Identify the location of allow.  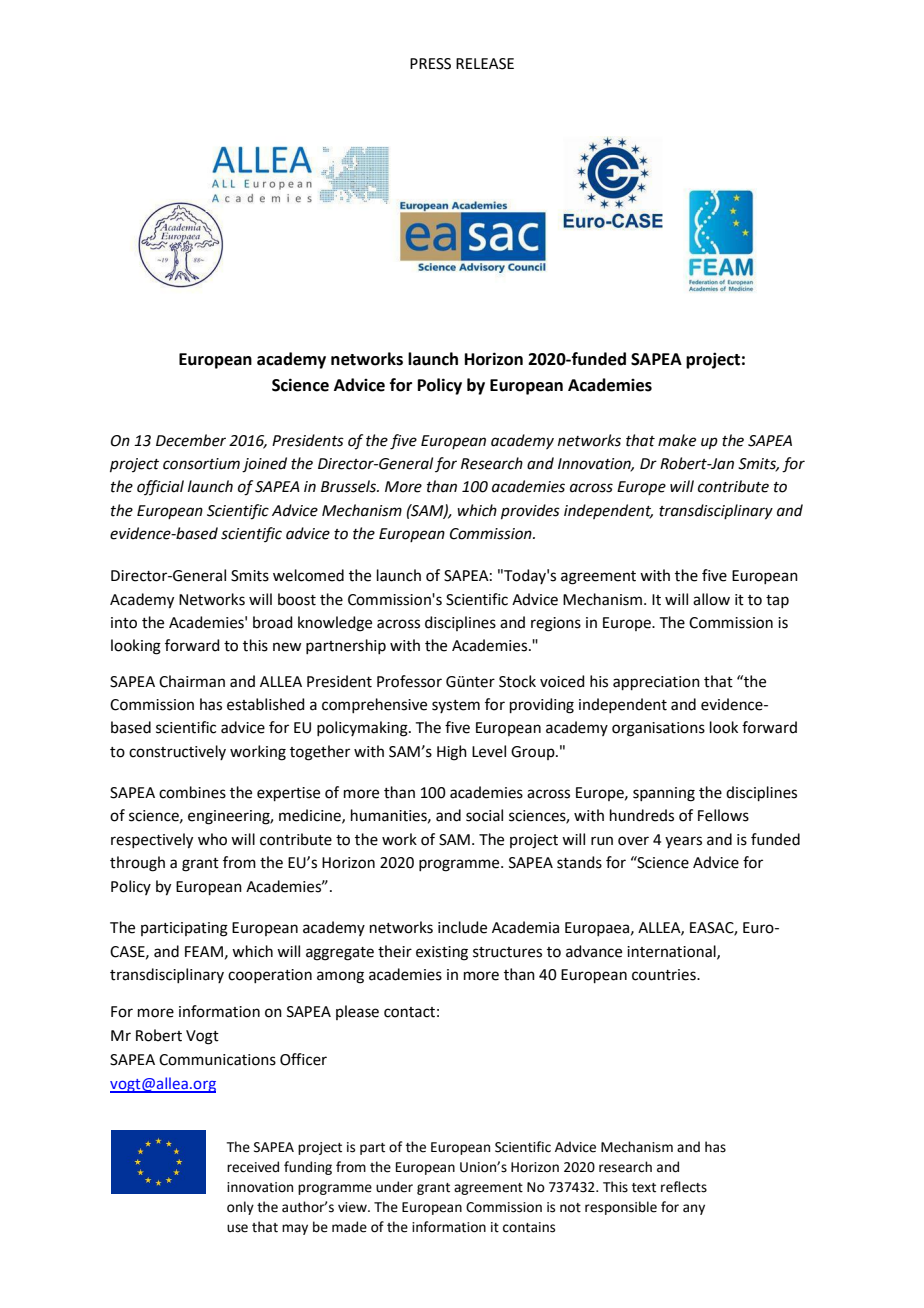
(711, 599).
